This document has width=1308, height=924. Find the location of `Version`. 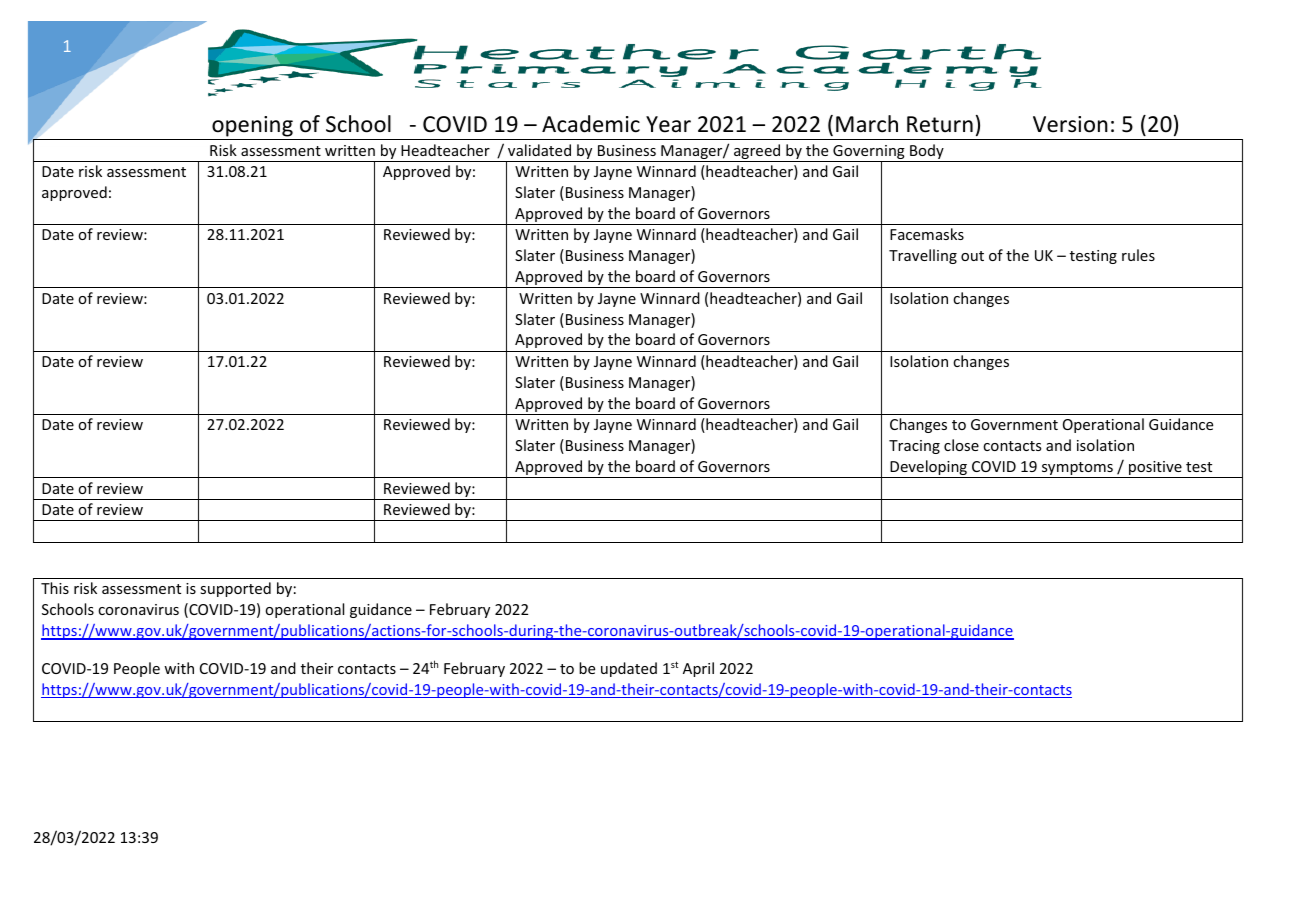

Version is located at coordinates (1070, 124).
